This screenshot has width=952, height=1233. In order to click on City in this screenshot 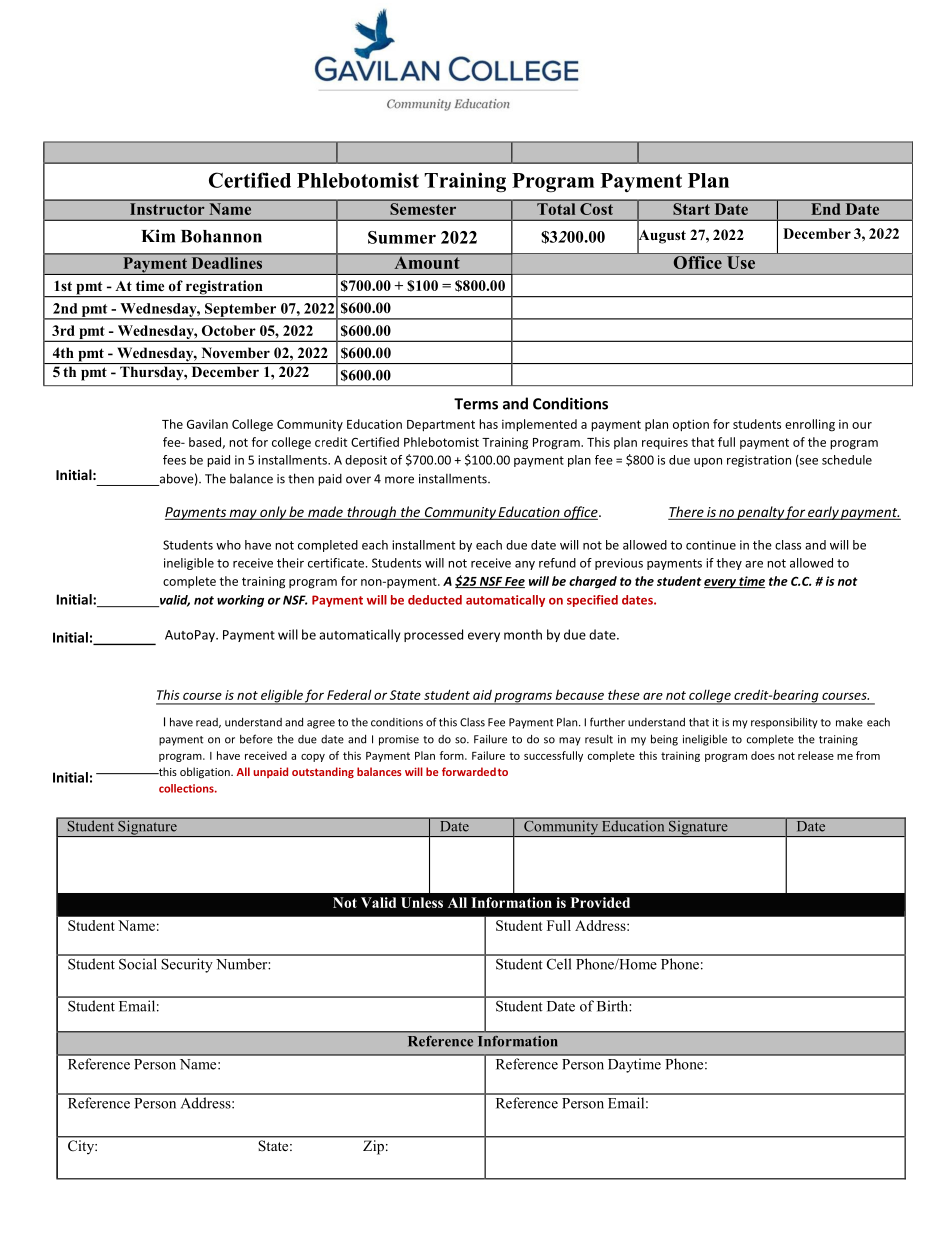, I will do `click(82, 1147)`.
